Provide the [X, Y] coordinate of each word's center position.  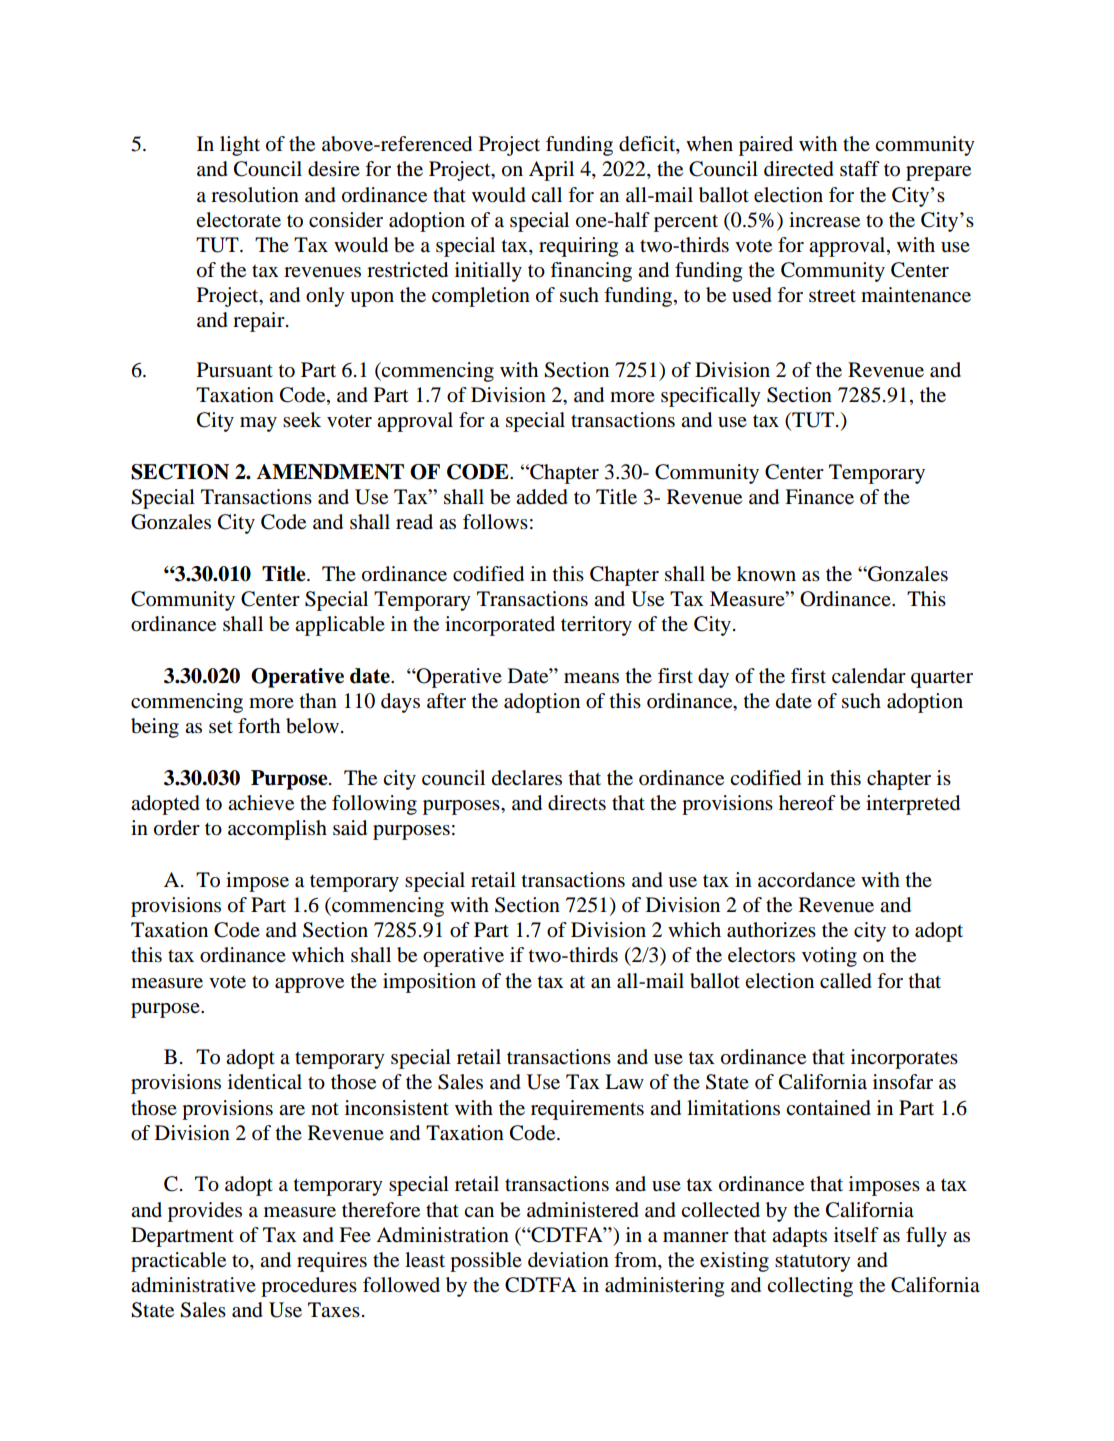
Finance [819, 497]
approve [309, 985]
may [258, 424]
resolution [255, 195]
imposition [429, 983]
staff [860, 168]
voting [829, 957]
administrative [193, 1285]
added [542, 497]
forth [259, 726]
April [551, 171]
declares [527, 778]
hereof [807, 803]
